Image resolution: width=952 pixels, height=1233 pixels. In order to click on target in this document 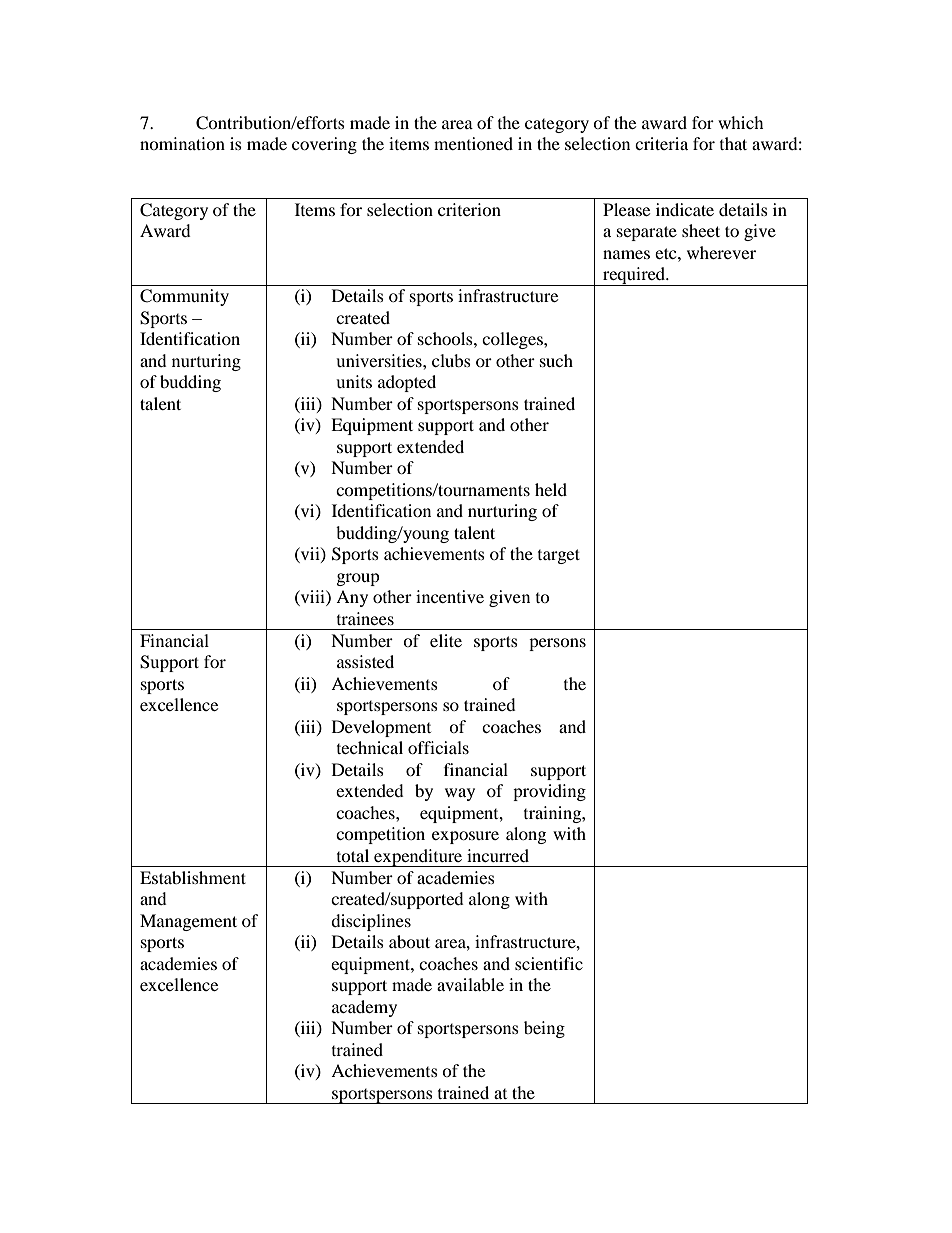, I will do `click(559, 556)`.
